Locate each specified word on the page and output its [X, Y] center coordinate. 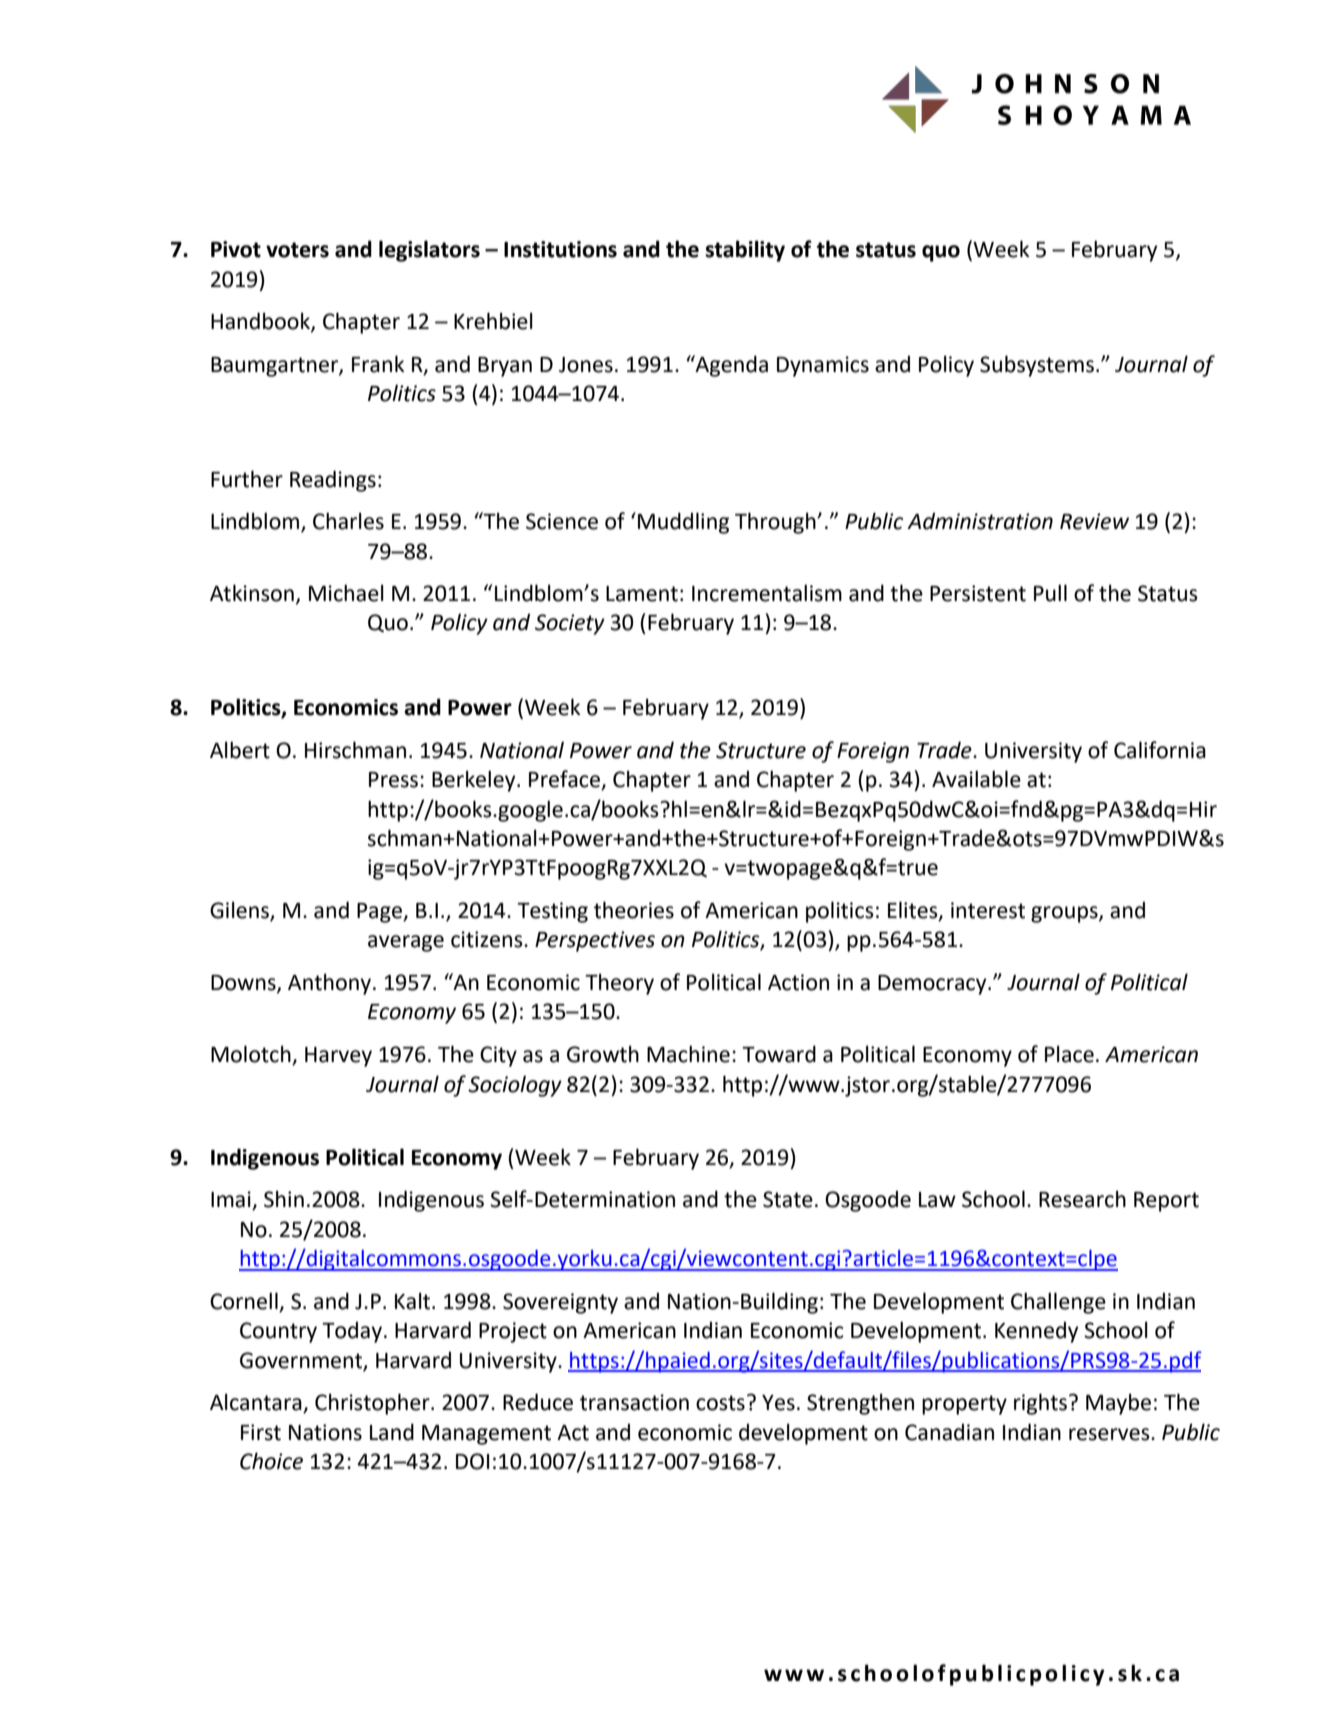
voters [297, 250]
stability [745, 251]
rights [1040, 1404]
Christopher [373, 1404]
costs [720, 1403]
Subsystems [1037, 366]
